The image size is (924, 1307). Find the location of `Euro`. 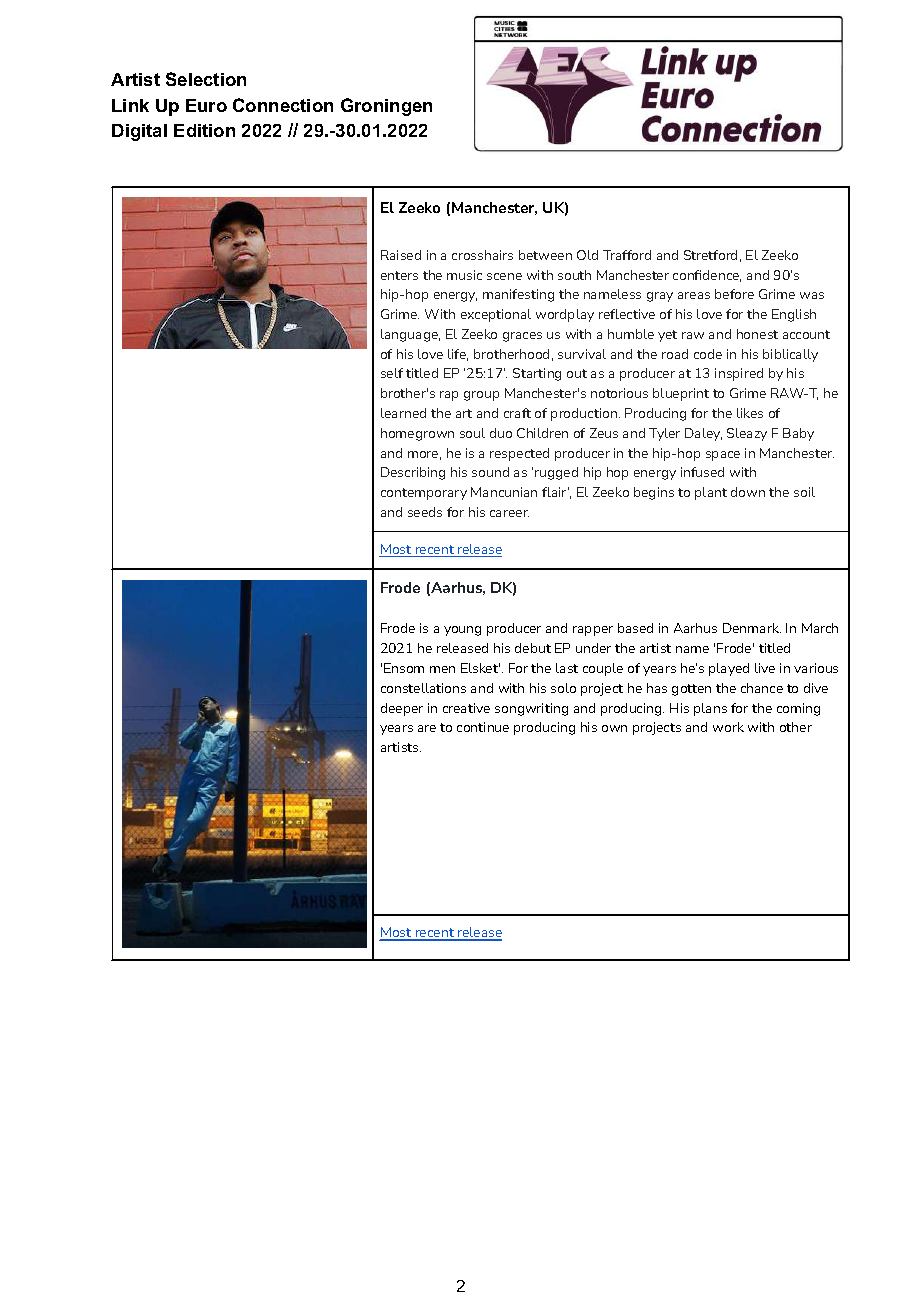

Euro is located at coordinates (206, 105).
